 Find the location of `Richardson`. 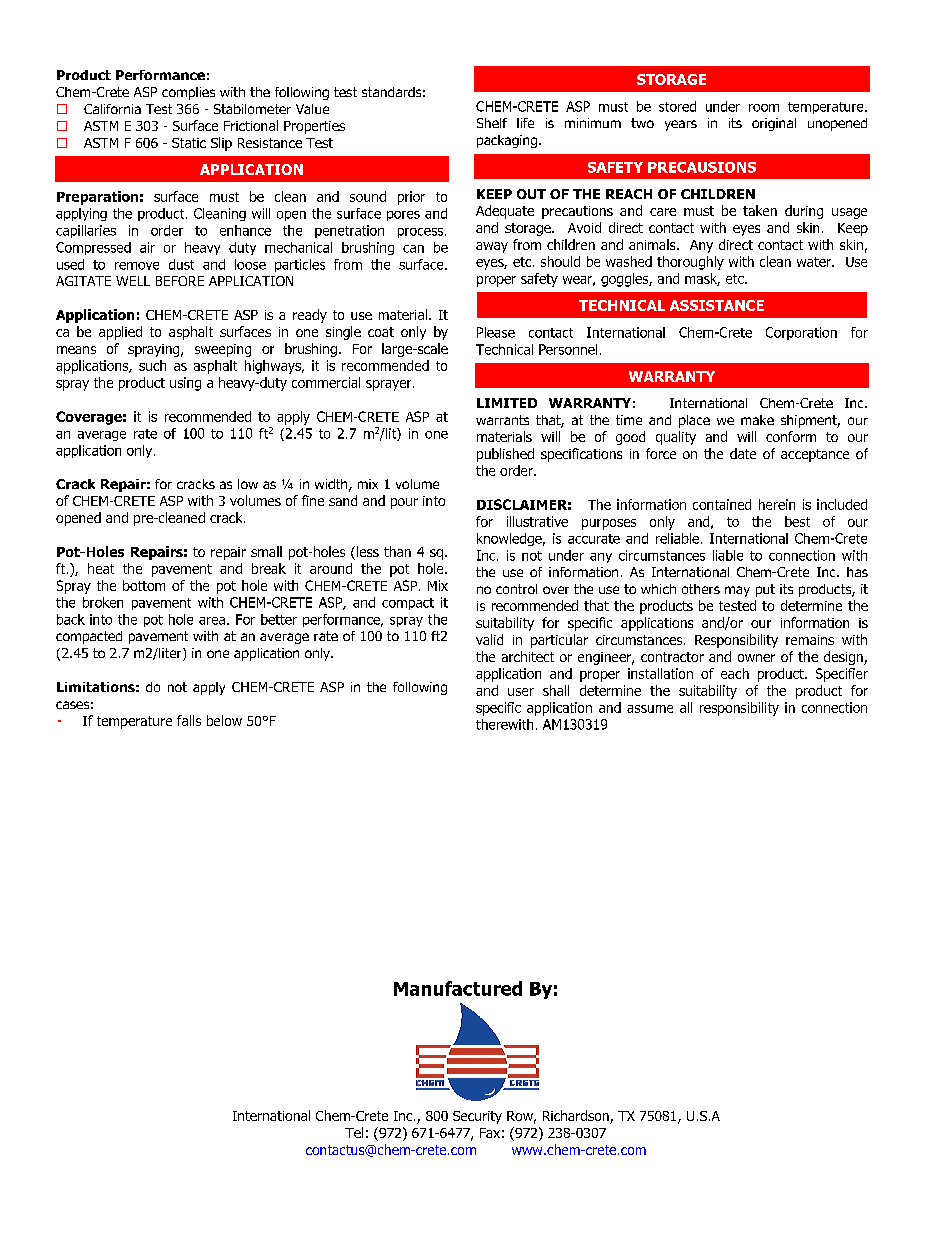

Richardson is located at coordinates (577, 1117).
